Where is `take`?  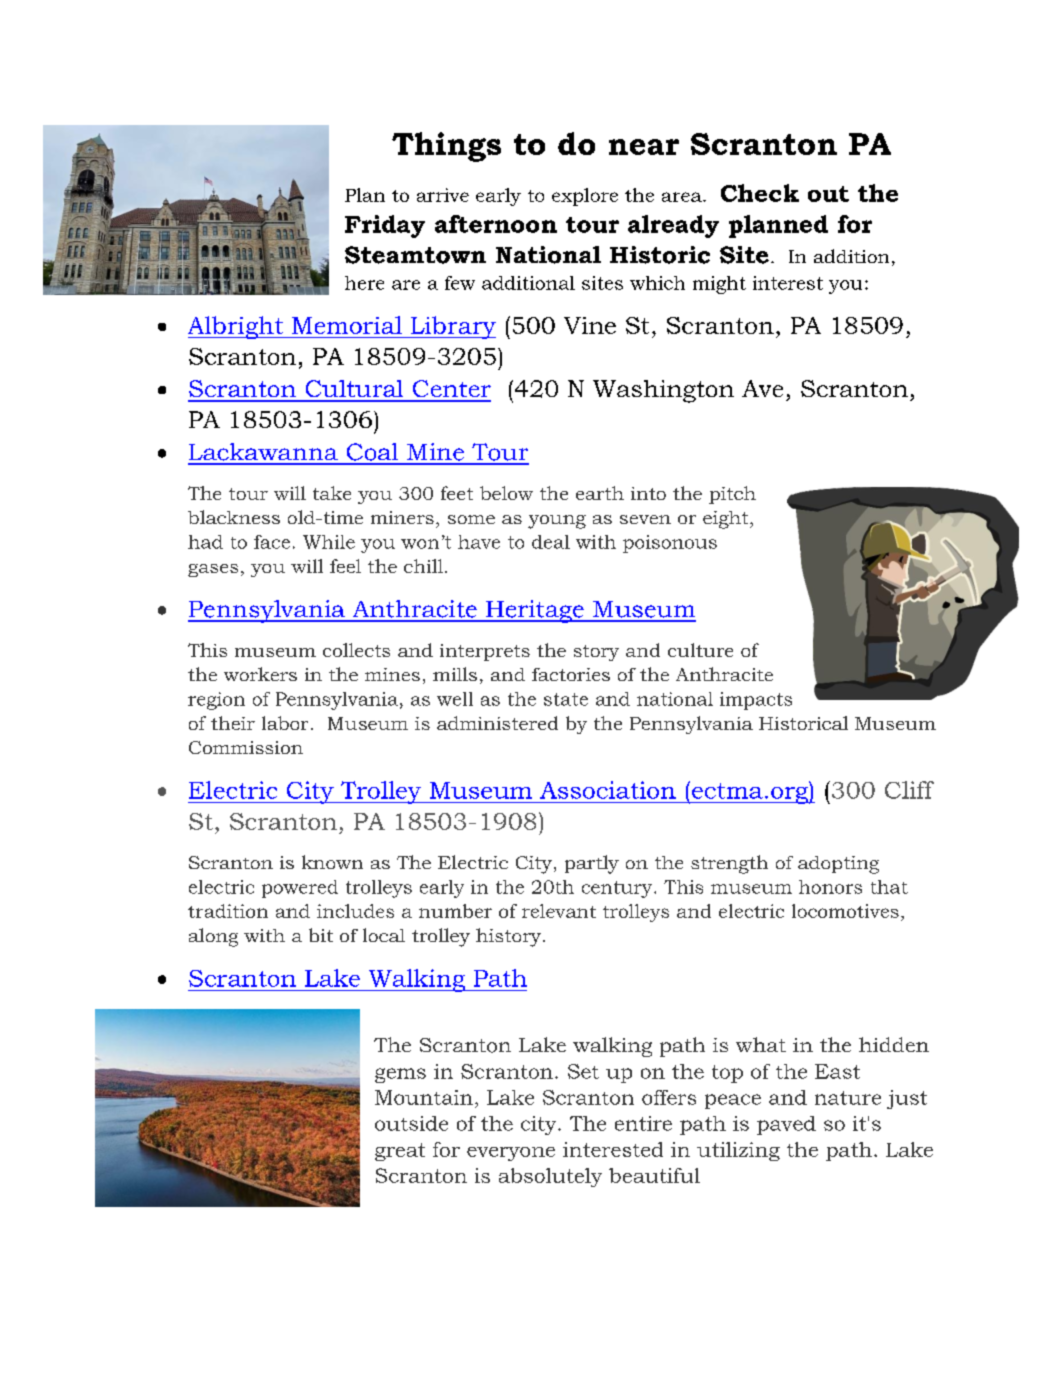
take is located at coordinates (332, 493).
